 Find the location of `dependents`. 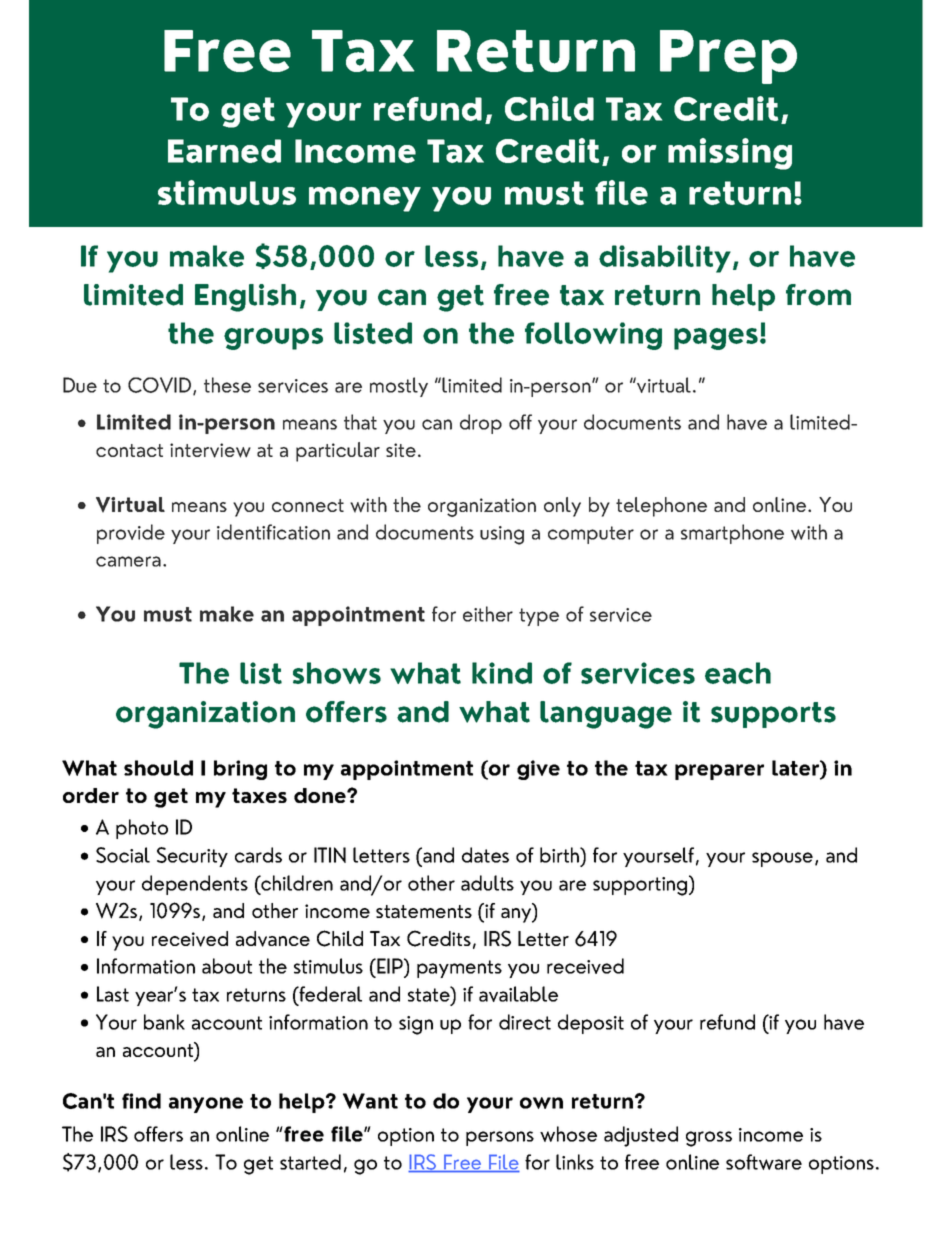

dependents is located at coordinates (195, 885).
